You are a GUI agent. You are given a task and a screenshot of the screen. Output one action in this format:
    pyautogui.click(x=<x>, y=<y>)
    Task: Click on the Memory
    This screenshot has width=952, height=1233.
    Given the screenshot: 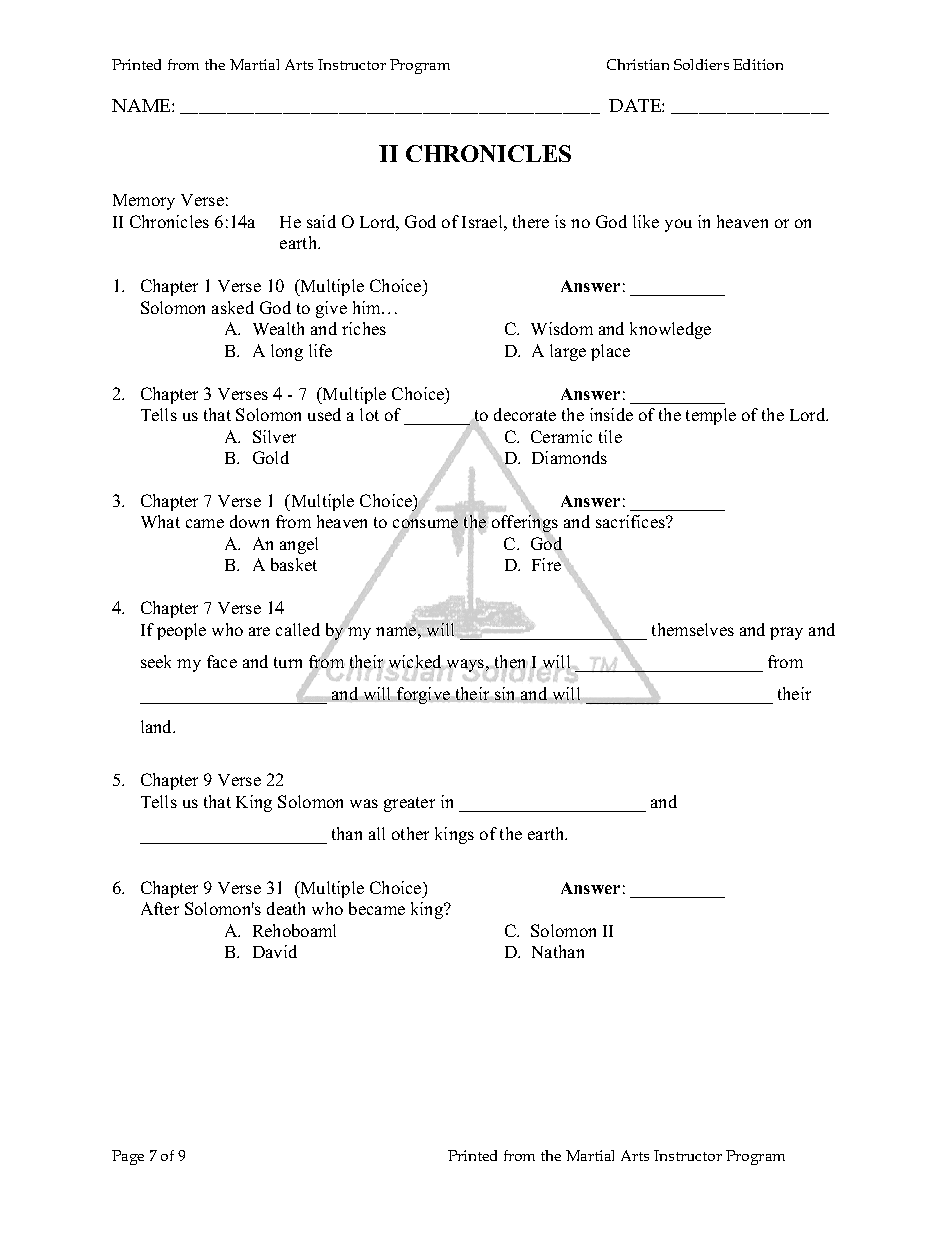 What is the action you would take?
    pyautogui.click(x=144, y=202)
